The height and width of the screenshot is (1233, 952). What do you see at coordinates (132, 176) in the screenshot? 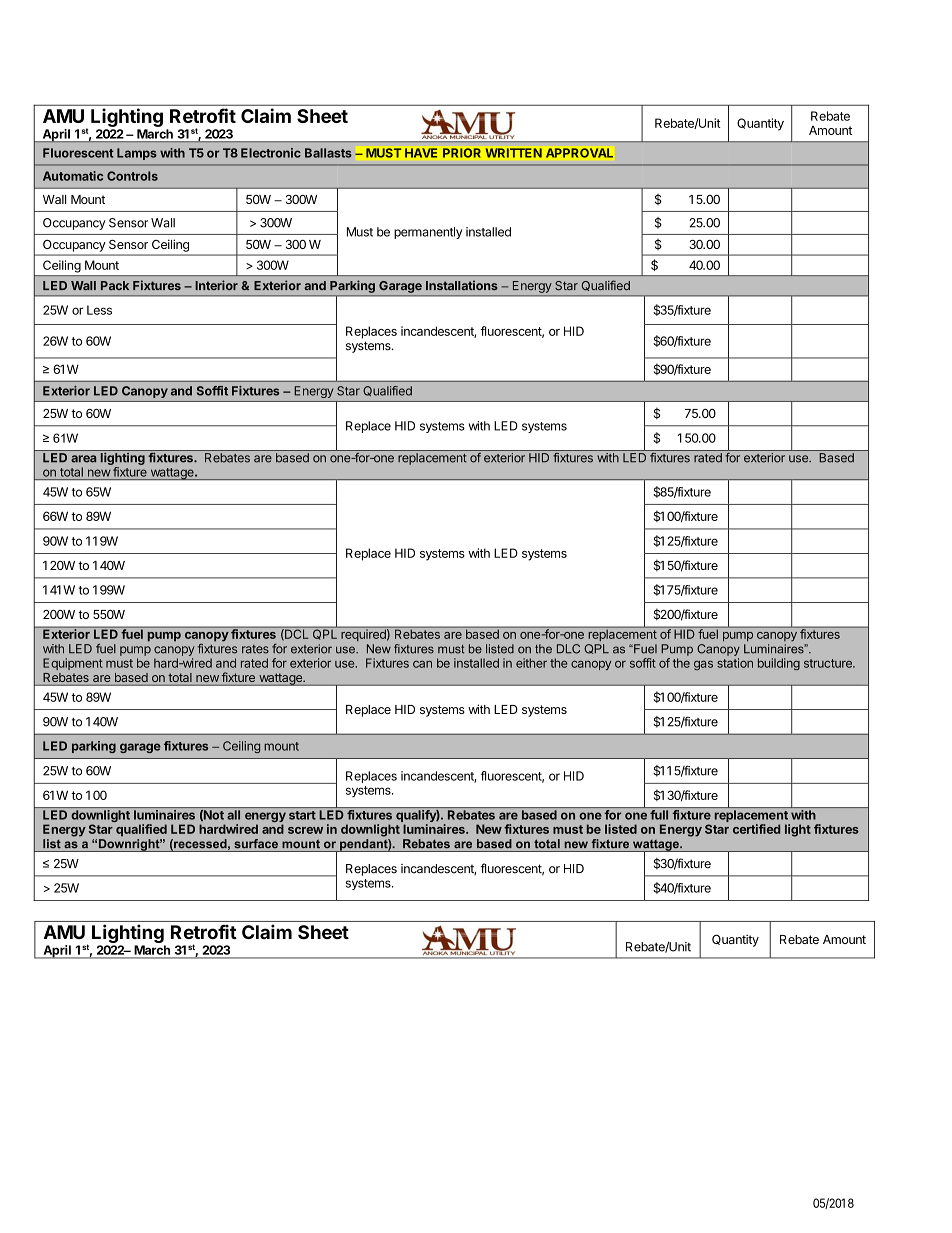
I see `Controls` at bounding box center [132, 176].
